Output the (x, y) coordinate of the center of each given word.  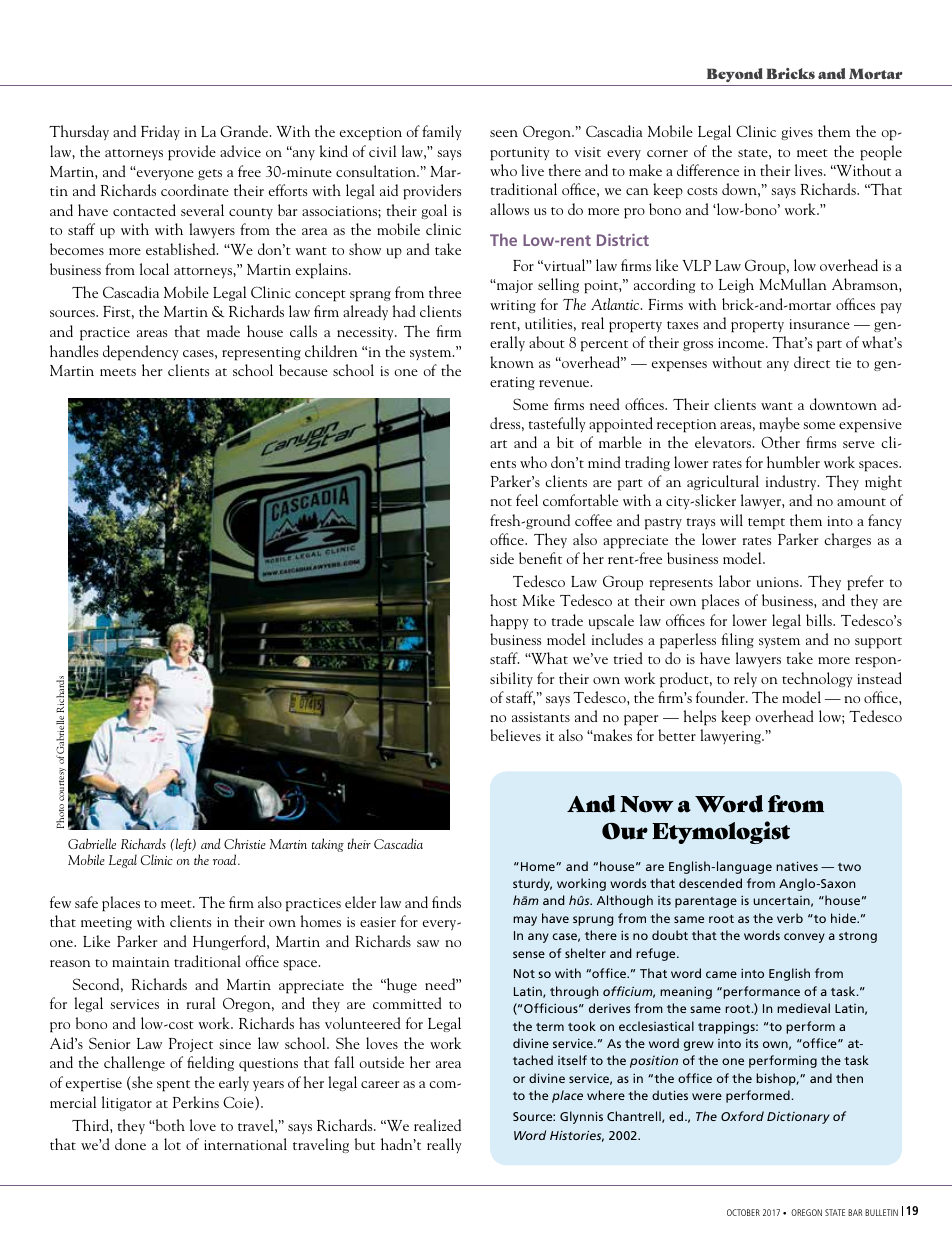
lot (172, 1144)
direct (812, 362)
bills (820, 620)
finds (446, 902)
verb (790, 918)
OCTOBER (743, 1212)
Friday (160, 132)
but (365, 1144)
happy (509, 622)
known (512, 362)
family (442, 132)
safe (86, 902)
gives (797, 133)
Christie (245, 843)
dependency (141, 353)
